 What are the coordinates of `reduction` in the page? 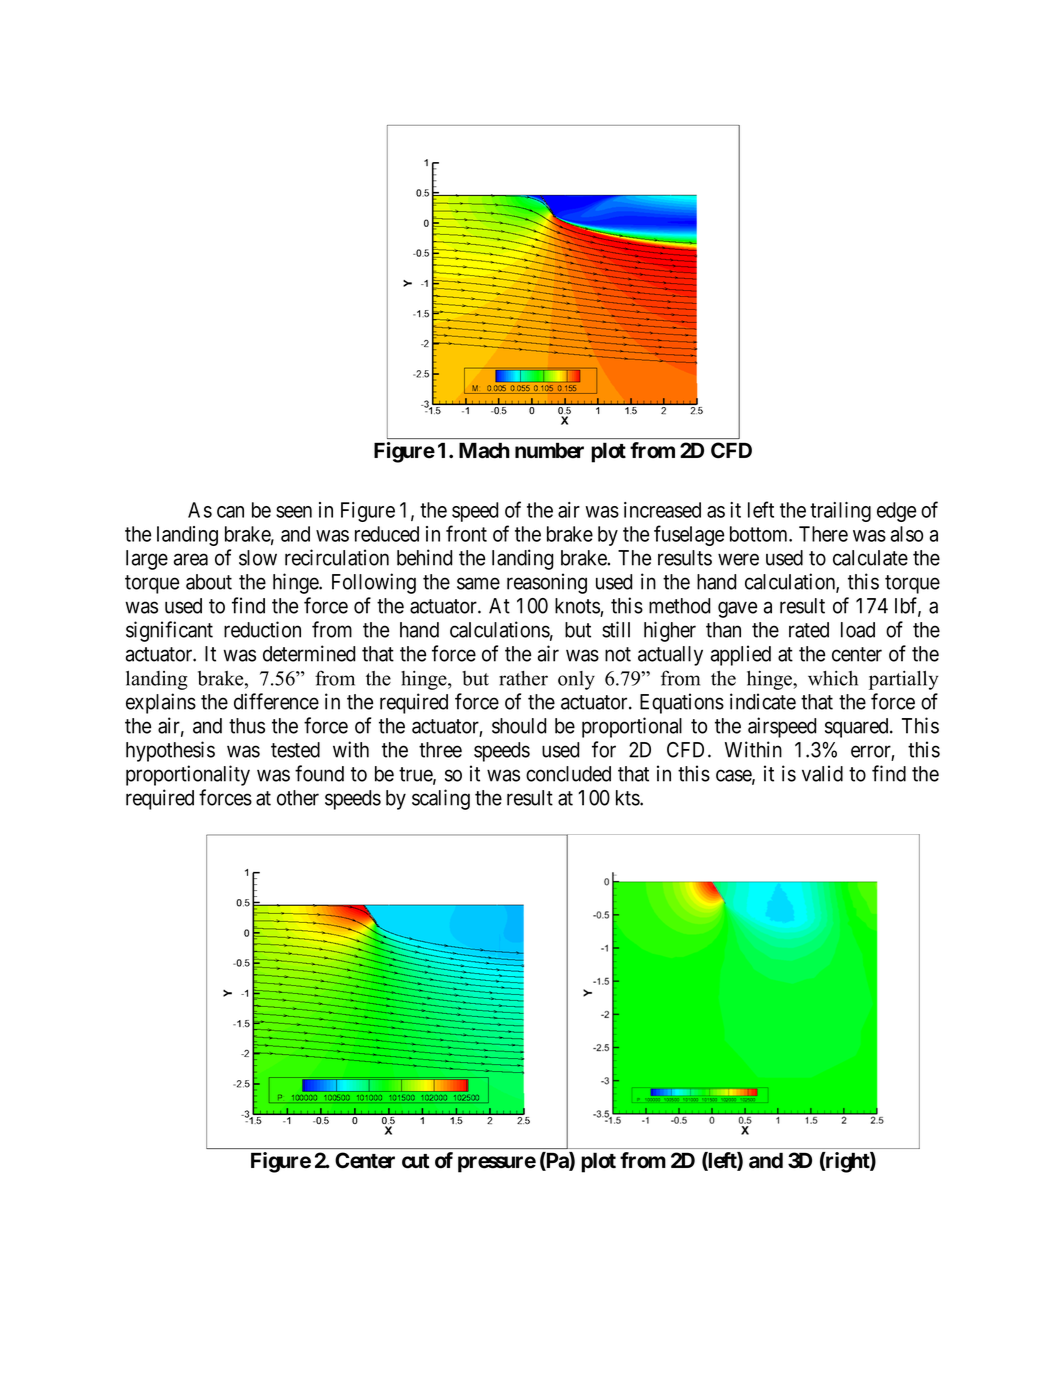 It's located at (262, 629).
